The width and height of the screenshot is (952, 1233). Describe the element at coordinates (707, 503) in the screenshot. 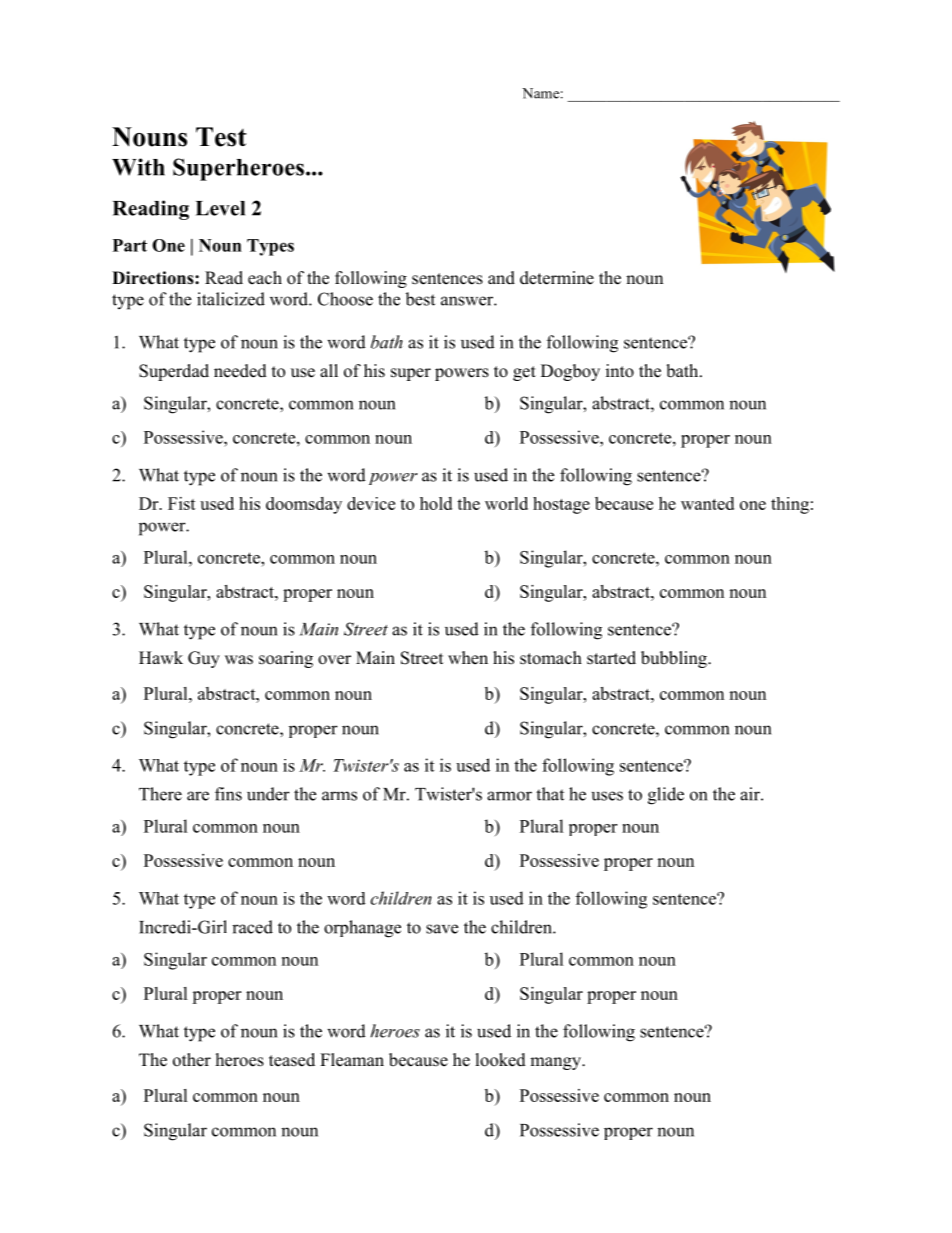

I see `wanted` at that location.
